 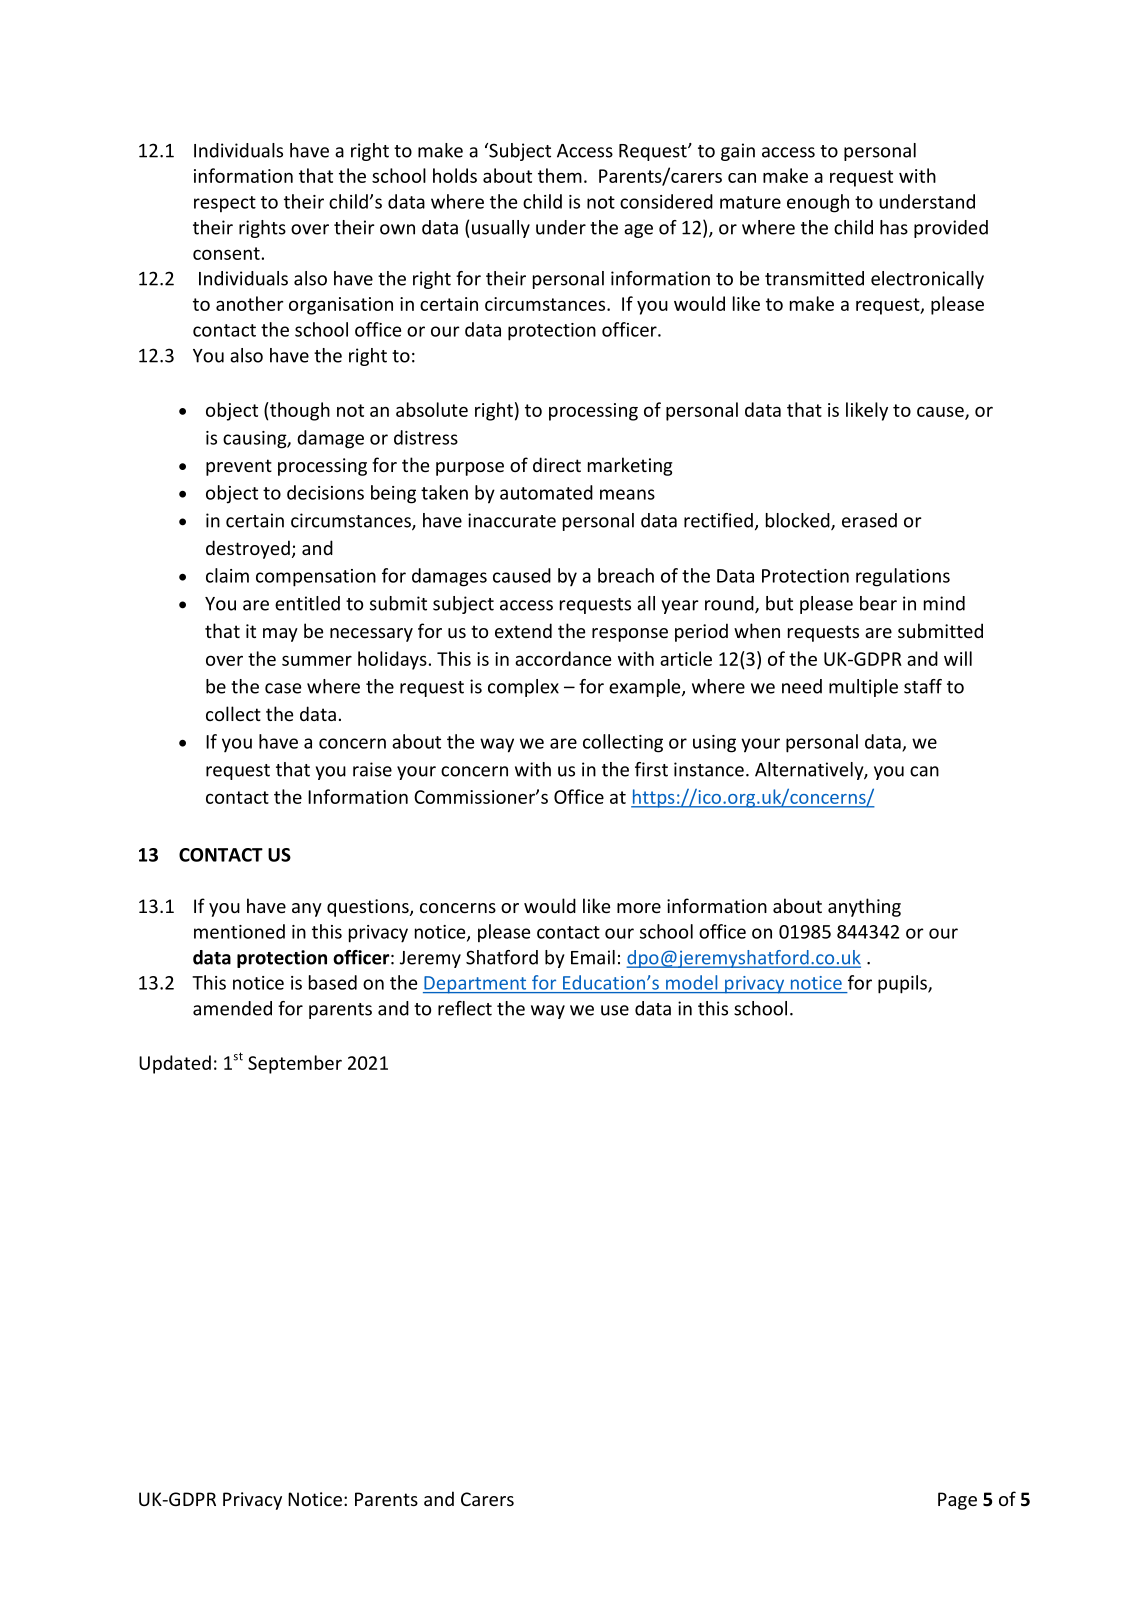 What do you see at coordinates (295, 1064) in the screenshot?
I see `September` at bounding box center [295, 1064].
